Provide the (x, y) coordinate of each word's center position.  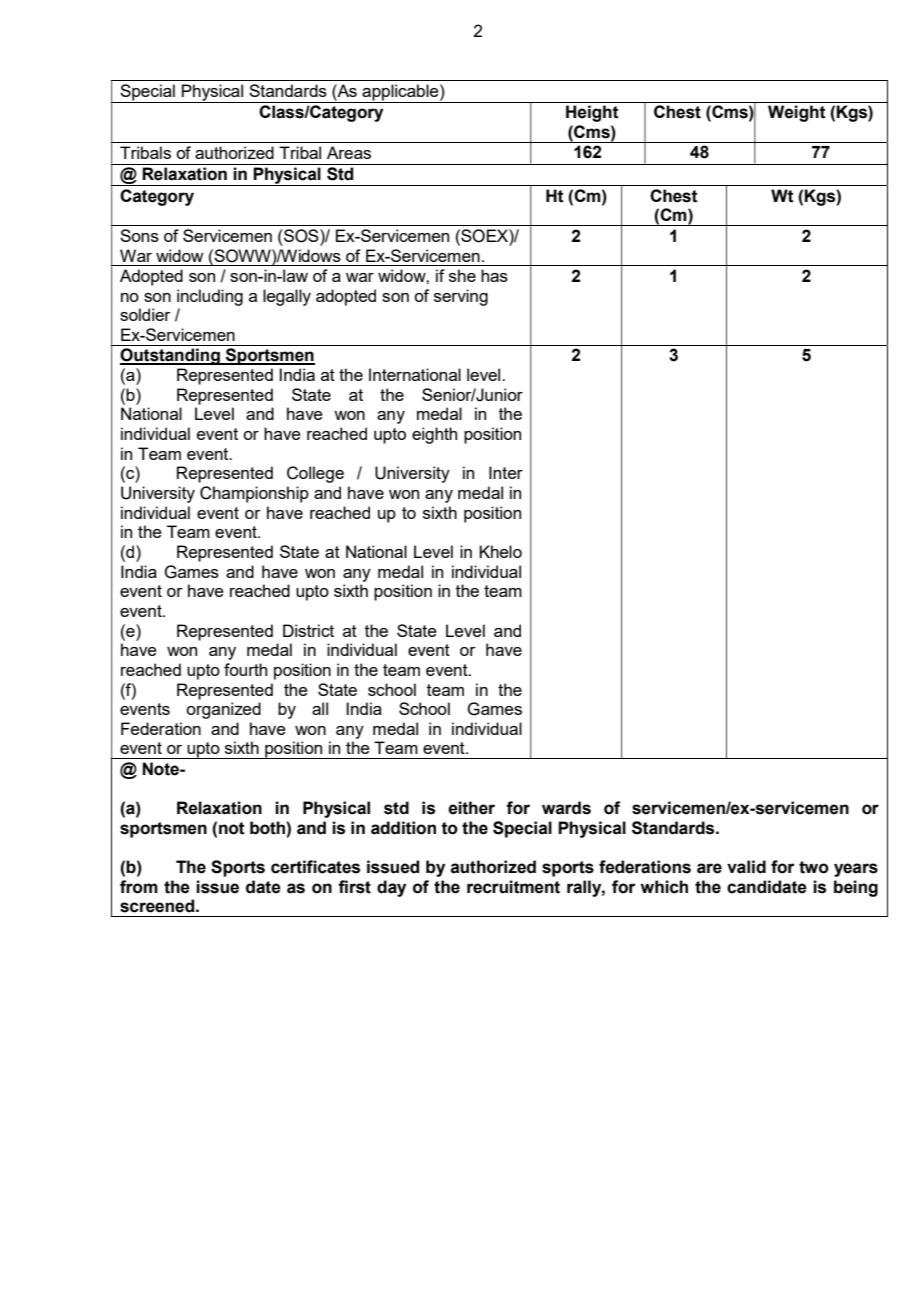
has (494, 275)
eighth (434, 435)
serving (461, 297)
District (308, 630)
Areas (349, 152)
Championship (254, 494)
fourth (245, 669)
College (315, 474)
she (462, 275)
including (210, 297)
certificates (315, 867)
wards (566, 808)
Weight (797, 113)
